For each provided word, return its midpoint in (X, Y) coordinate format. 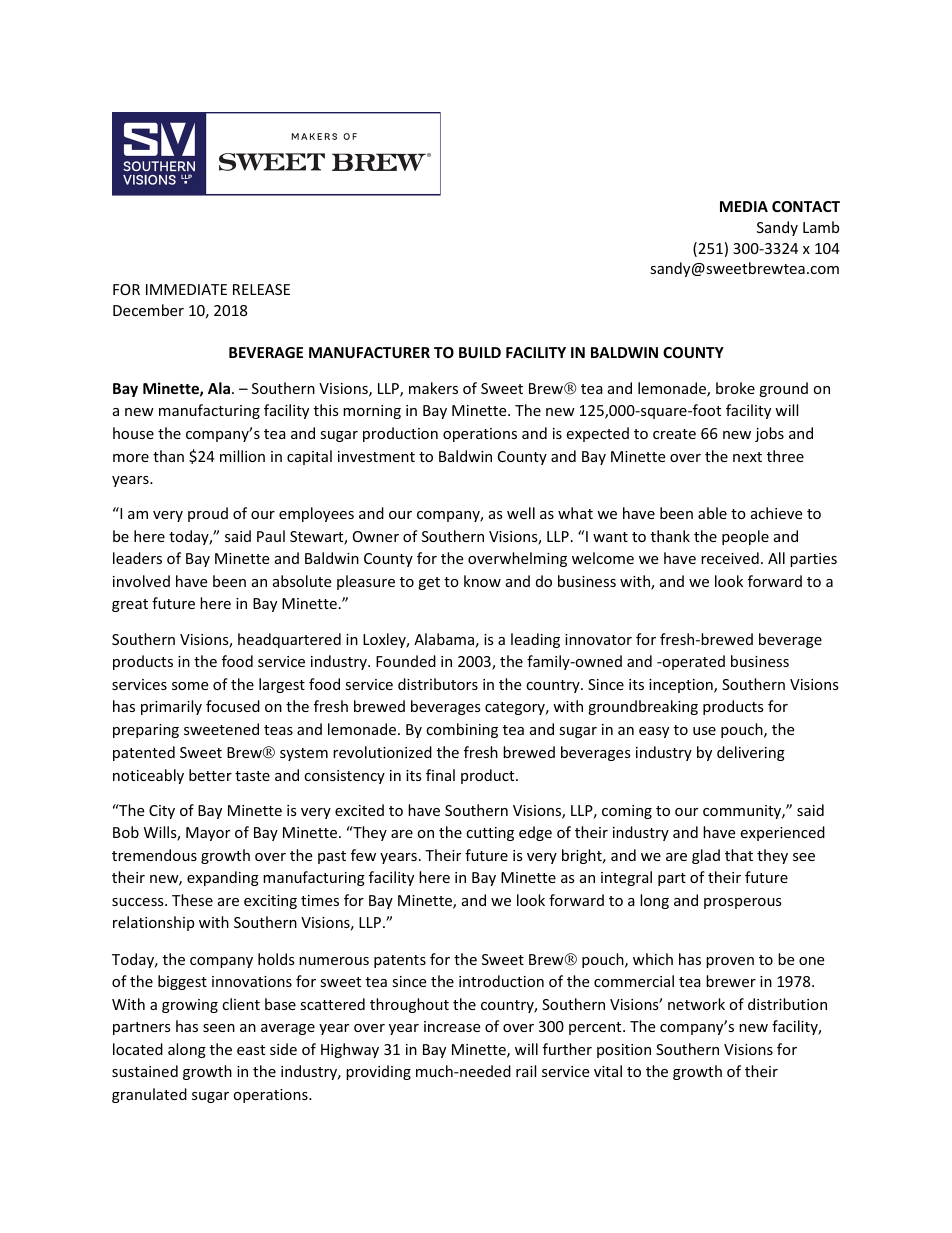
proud (208, 514)
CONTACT (806, 206)
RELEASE (261, 289)
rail (526, 1071)
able (712, 513)
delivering (751, 753)
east (251, 1050)
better (210, 775)
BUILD (480, 352)
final (440, 775)
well (521, 513)
